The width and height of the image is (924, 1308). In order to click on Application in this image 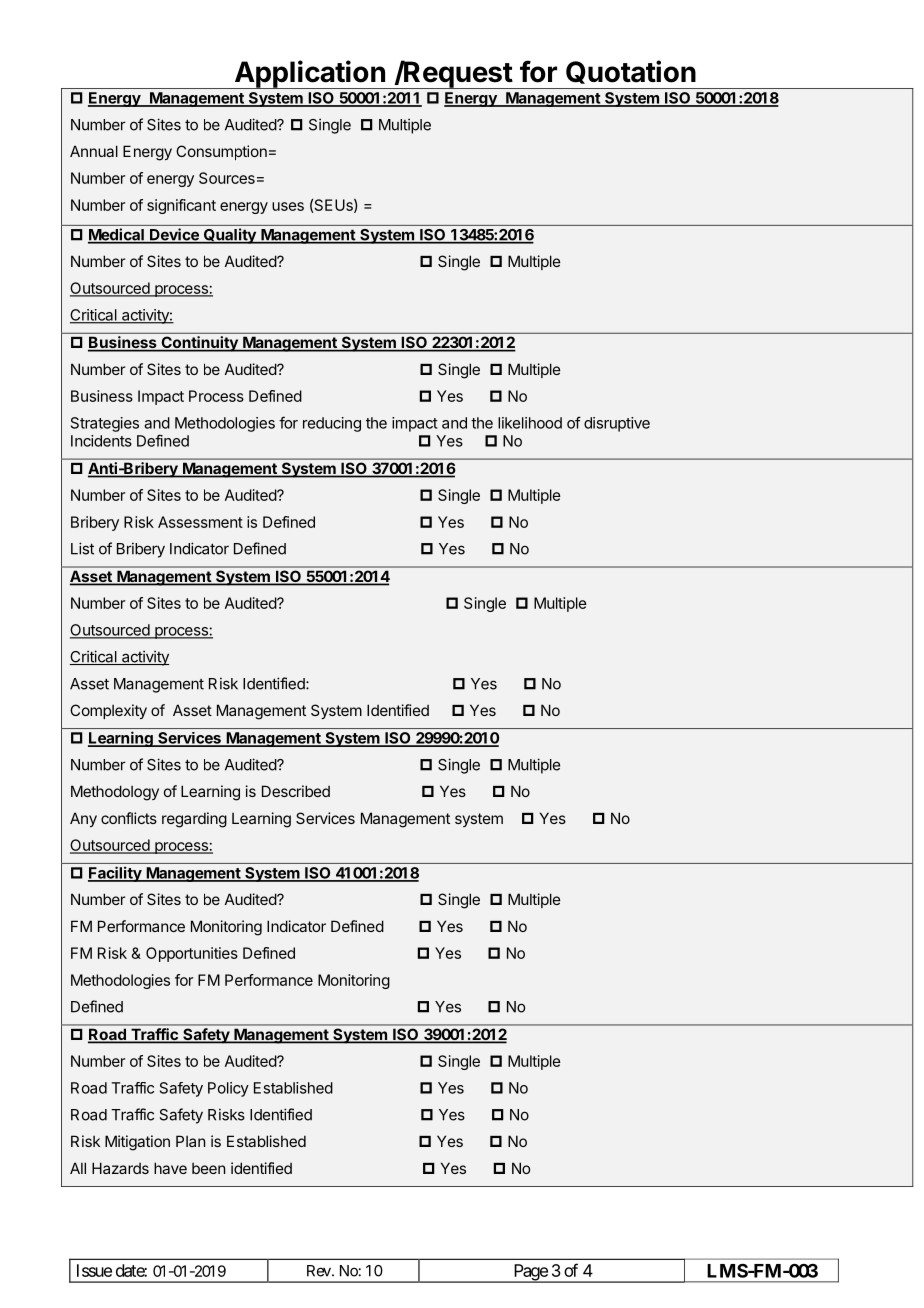, I will do `click(309, 74)`.
